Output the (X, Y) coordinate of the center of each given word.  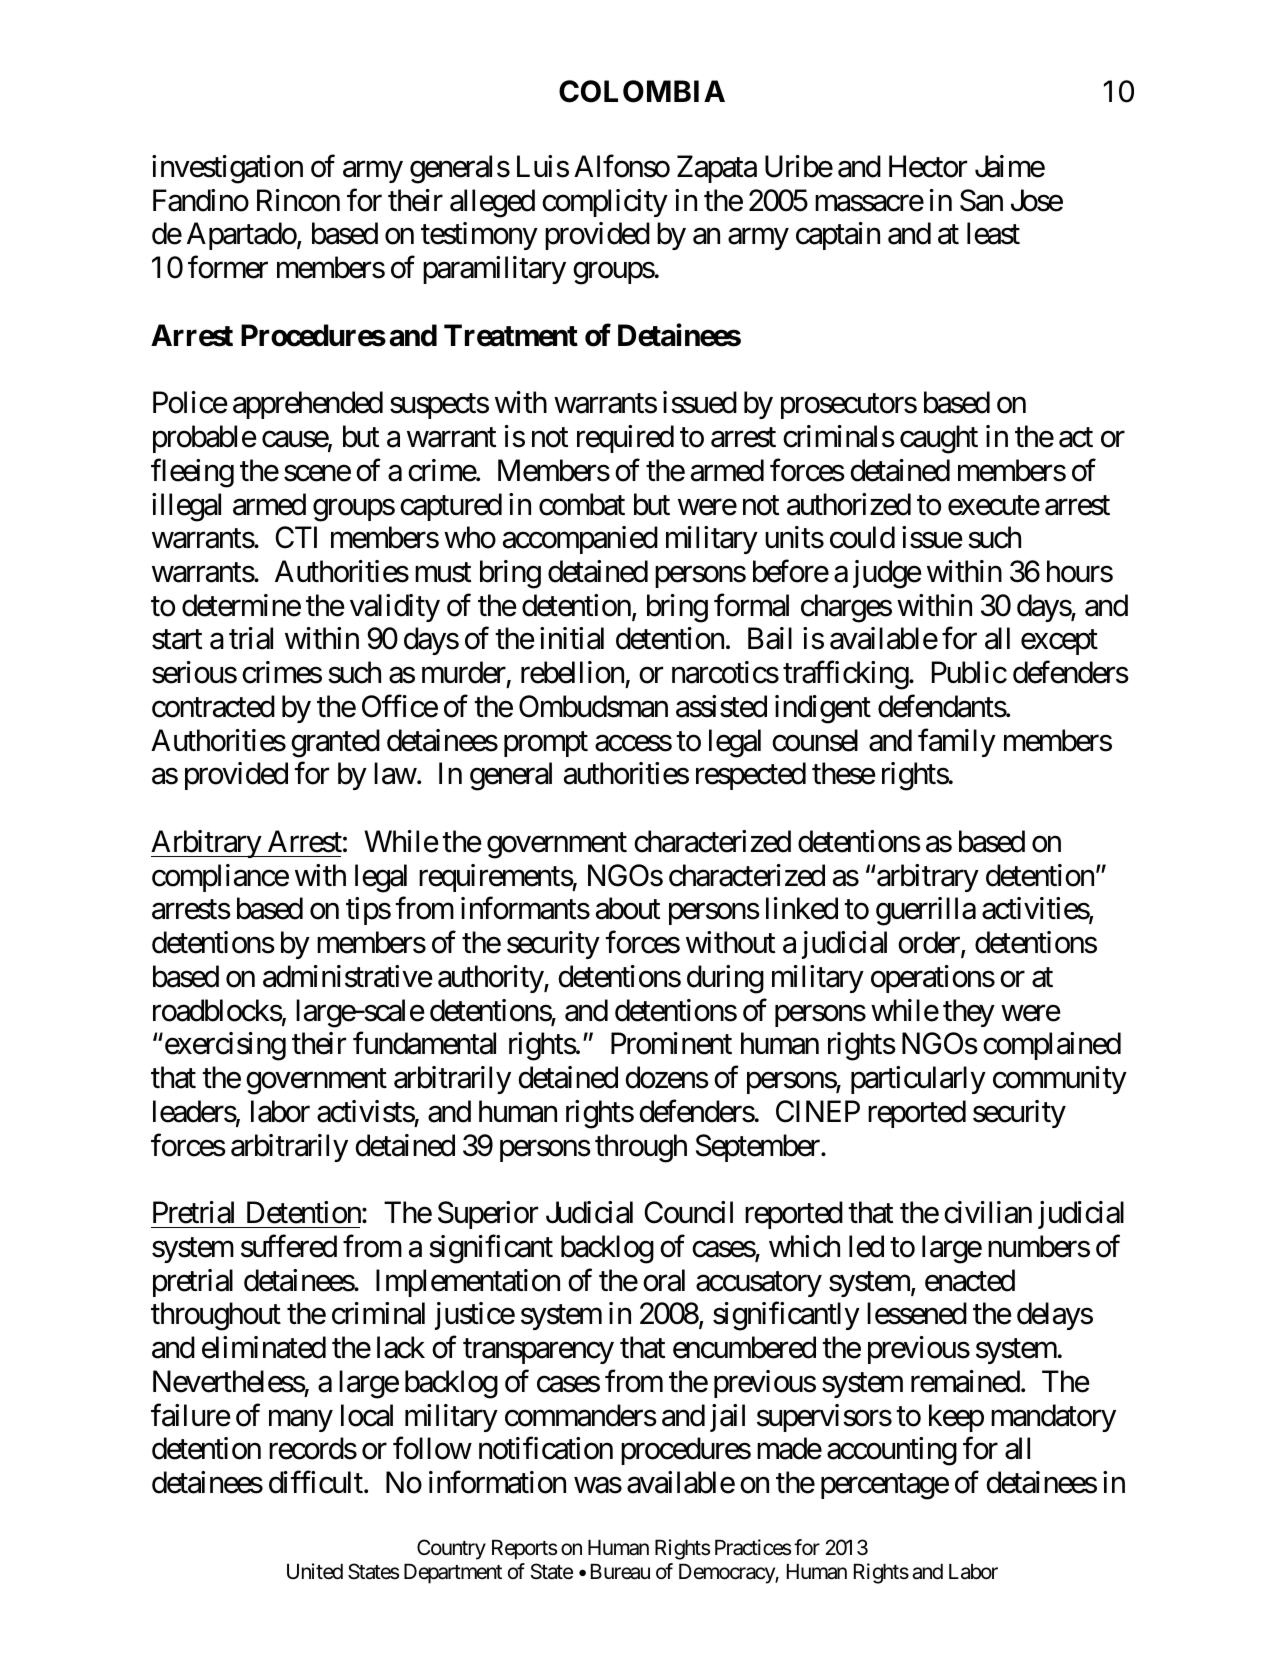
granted (335, 743)
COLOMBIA (642, 91)
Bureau (620, 1572)
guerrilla (926, 911)
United (315, 1571)
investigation (227, 169)
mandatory (1053, 1418)
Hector (928, 167)
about (628, 908)
